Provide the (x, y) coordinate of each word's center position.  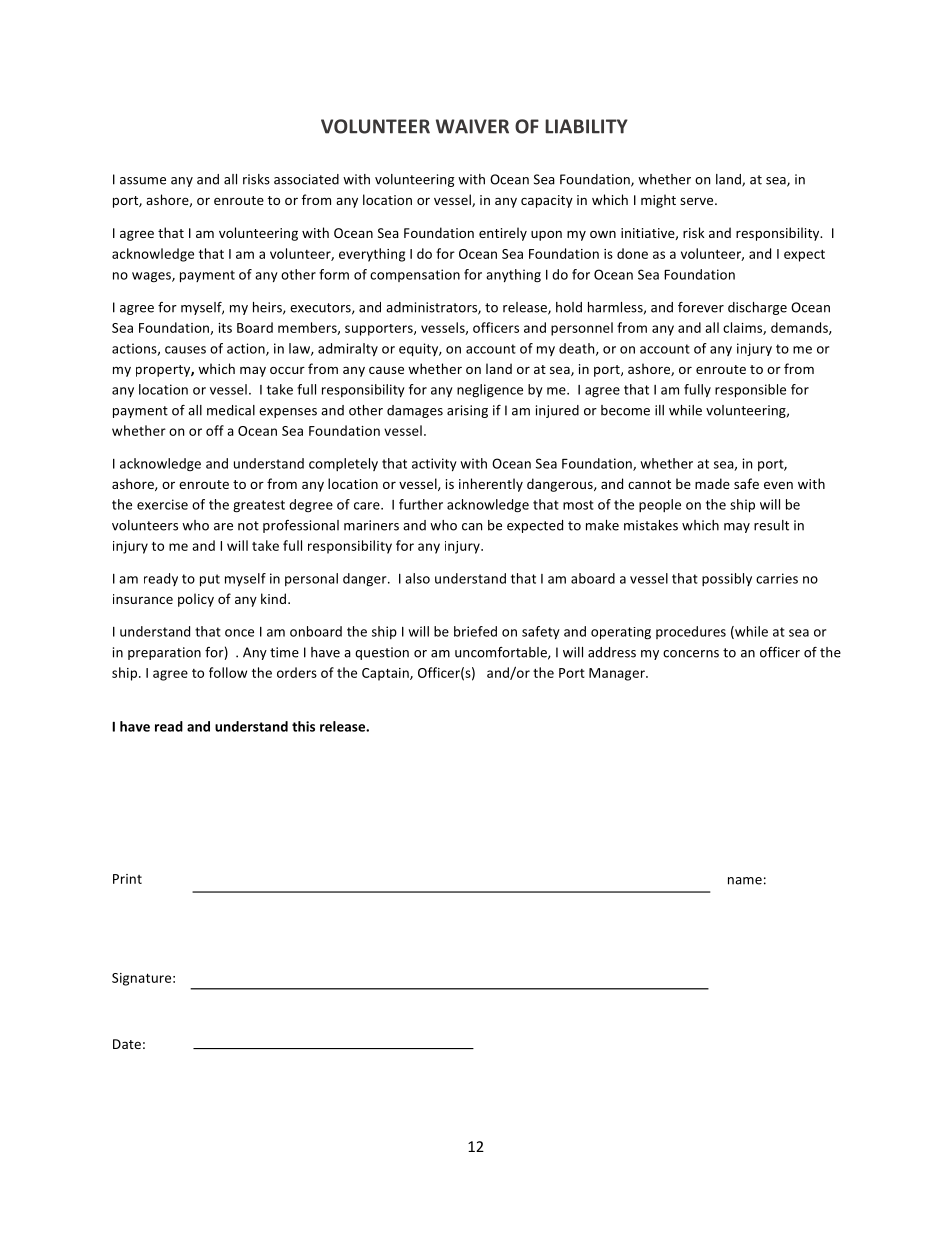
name (745, 881)
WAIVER (472, 126)
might (658, 201)
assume (143, 181)
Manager (618, 674)
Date (127, 1044)
